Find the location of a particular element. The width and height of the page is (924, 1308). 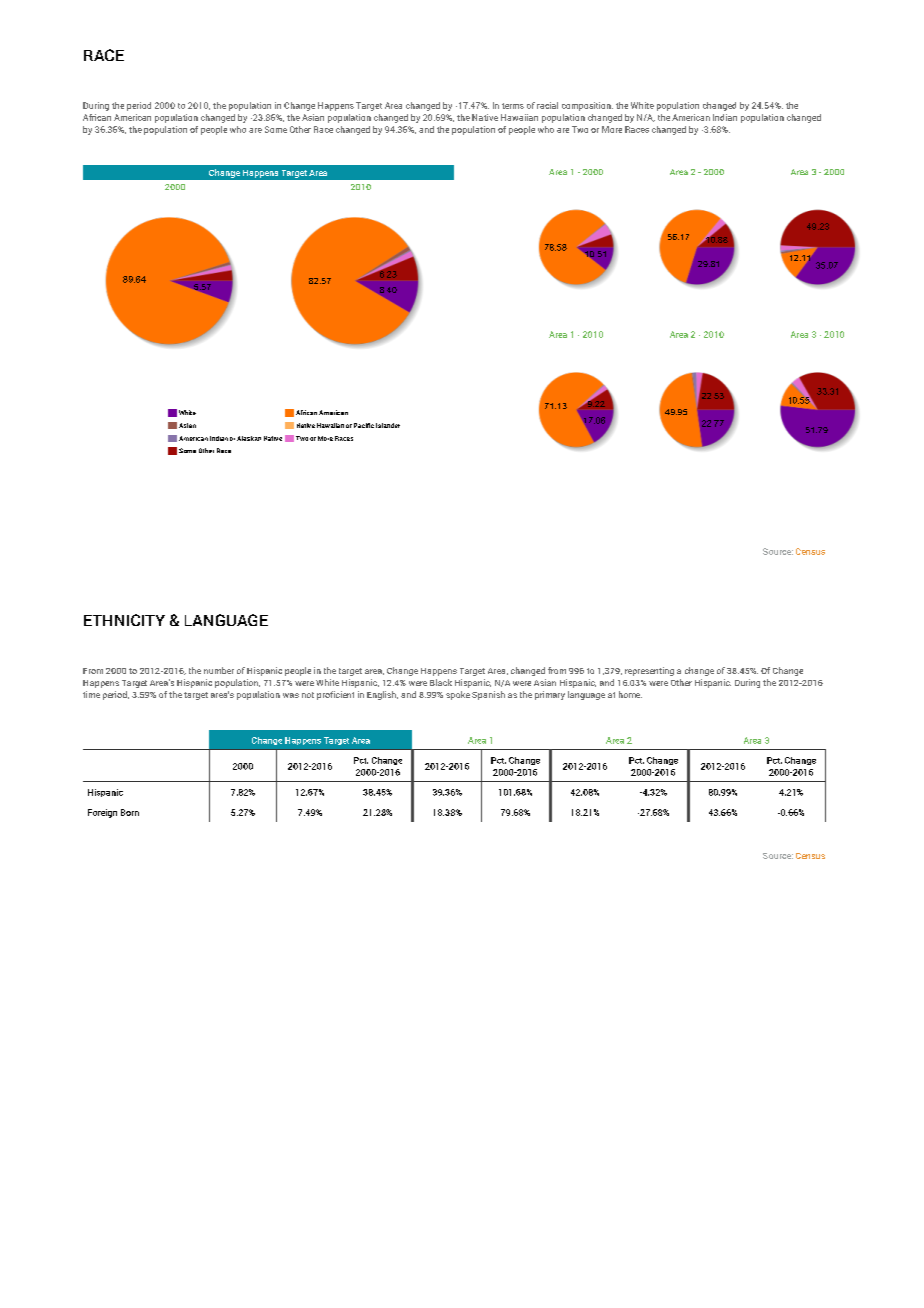

terms is located at coordinates (513, 106).
